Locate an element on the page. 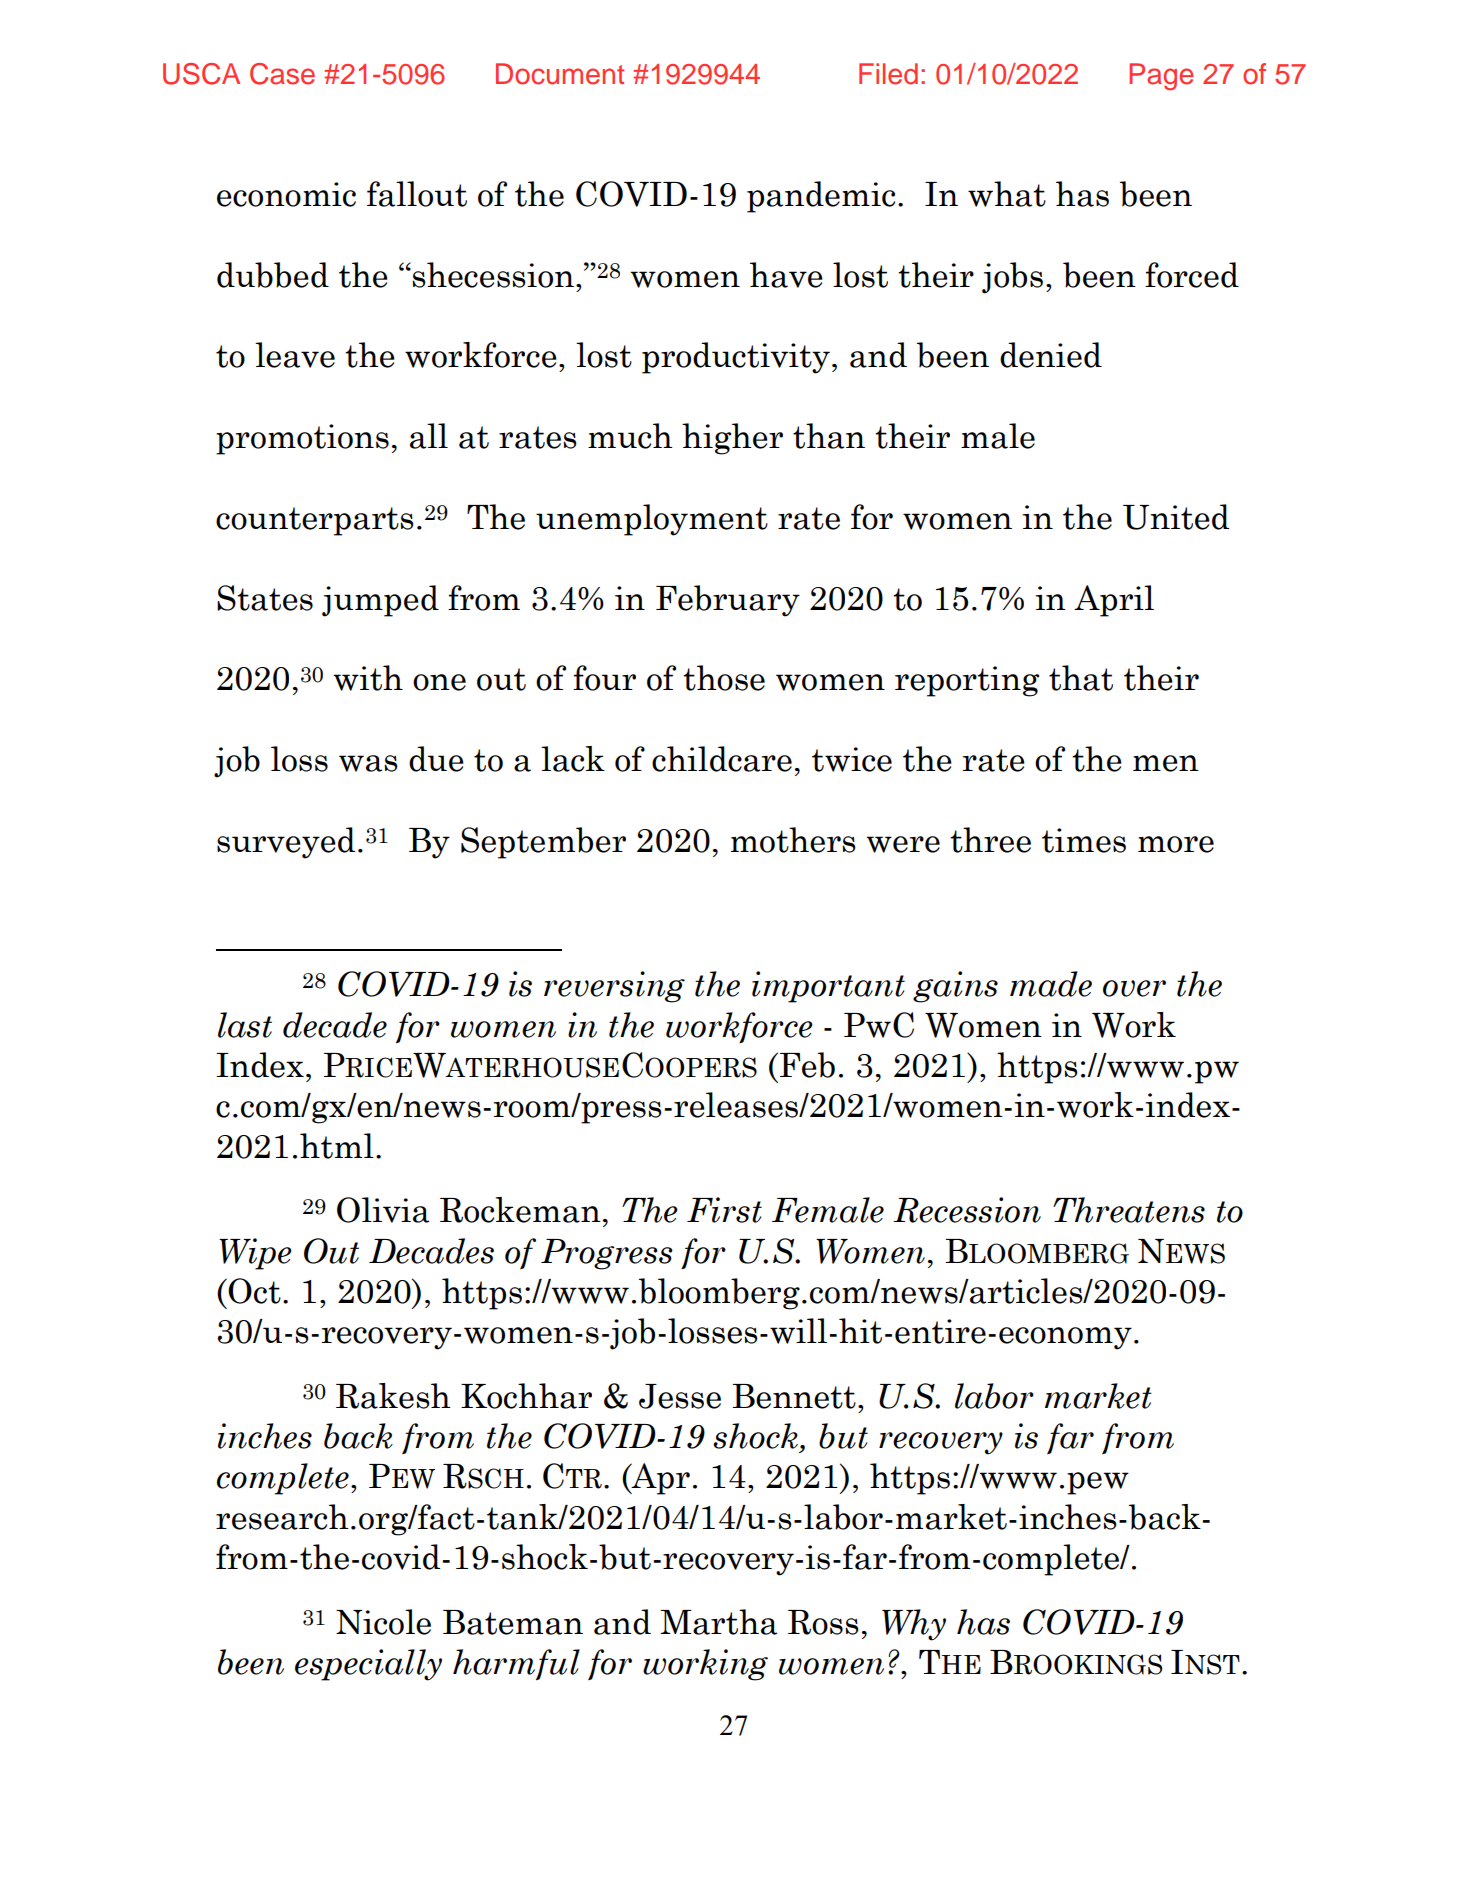  Page is located at coordinates (1161, 76).
